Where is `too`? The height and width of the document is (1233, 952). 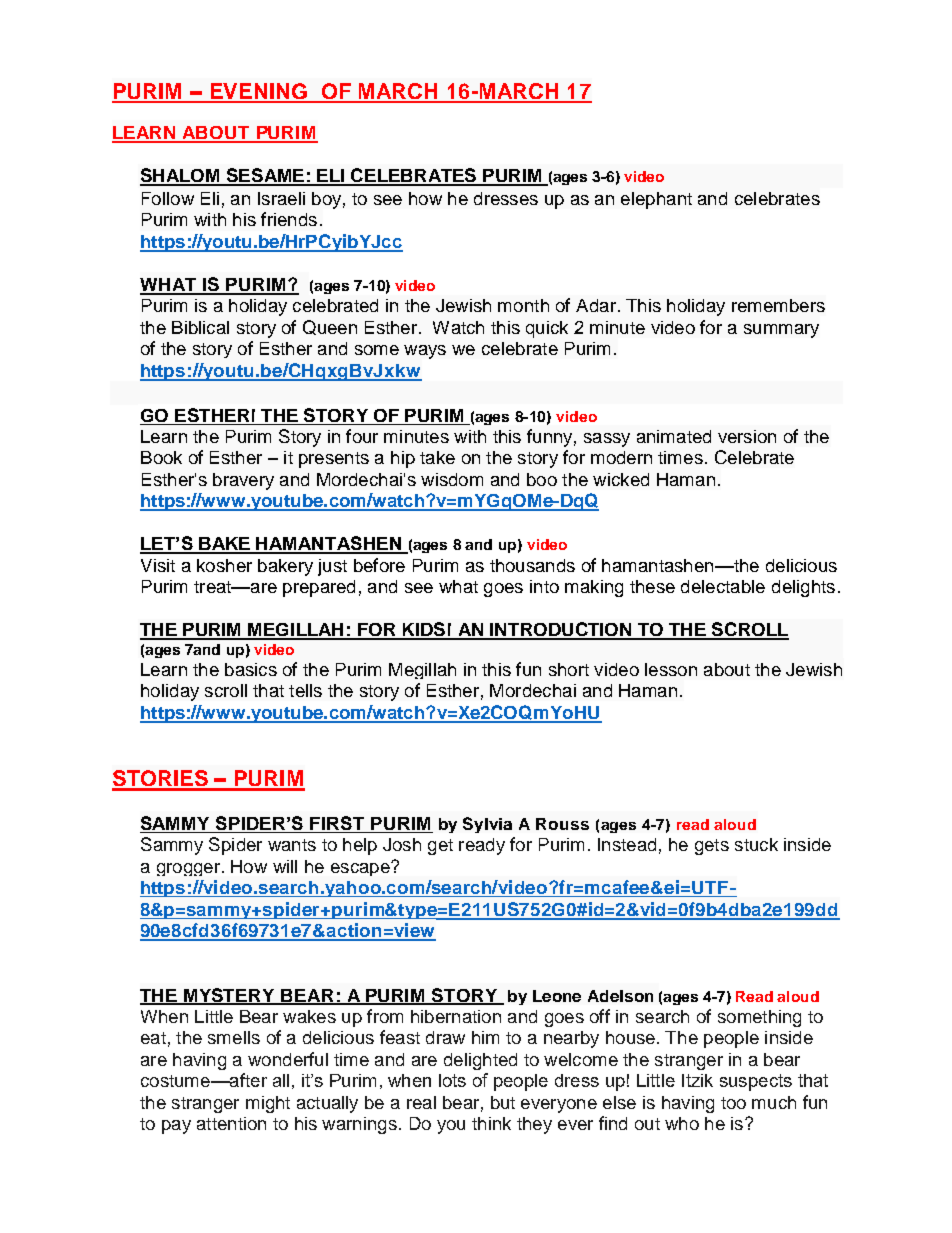
too is located at coordinates (733, 1103).
